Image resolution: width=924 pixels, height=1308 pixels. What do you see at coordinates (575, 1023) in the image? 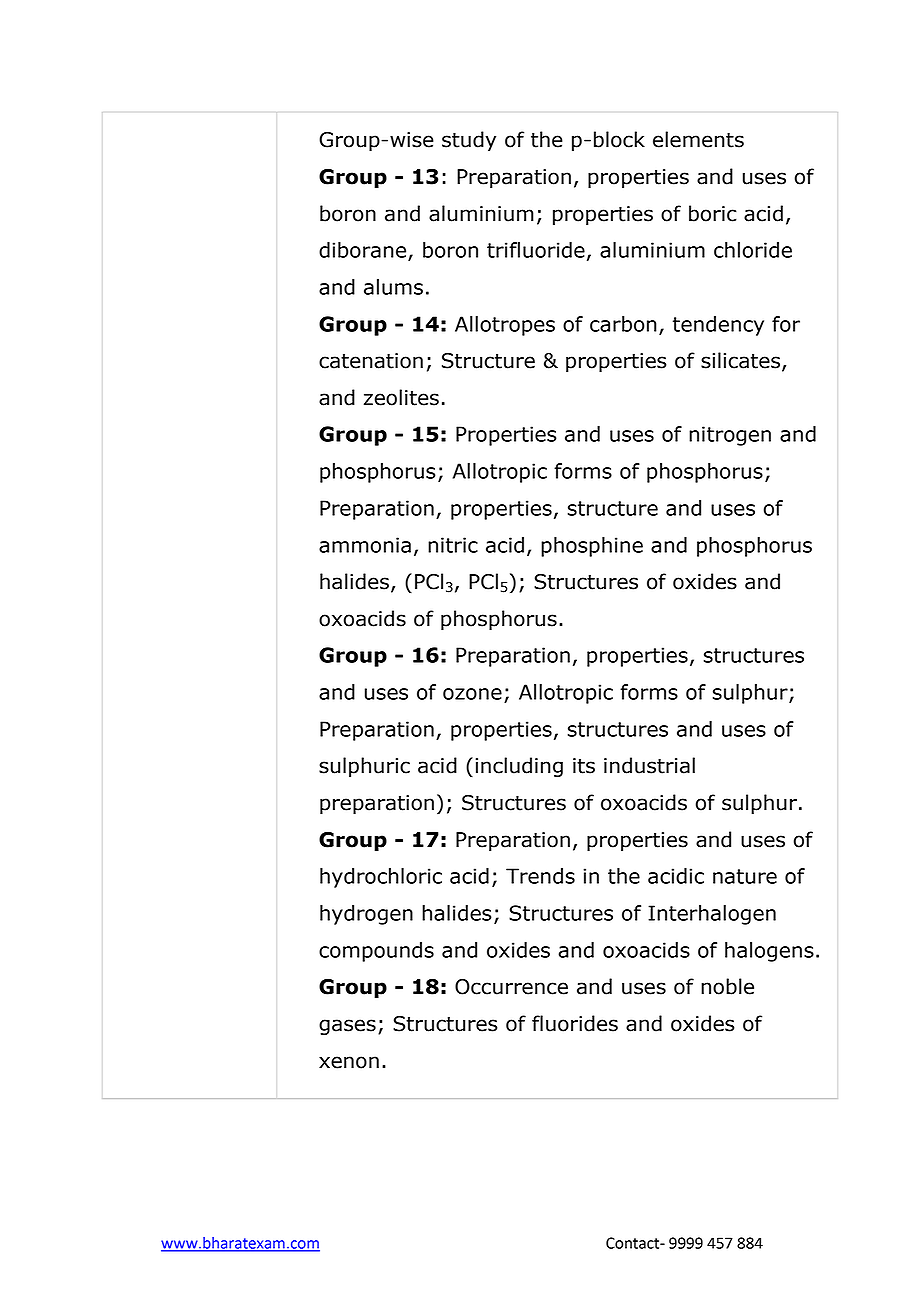
I see `fluorides` at bounding box center [575, 1023].
